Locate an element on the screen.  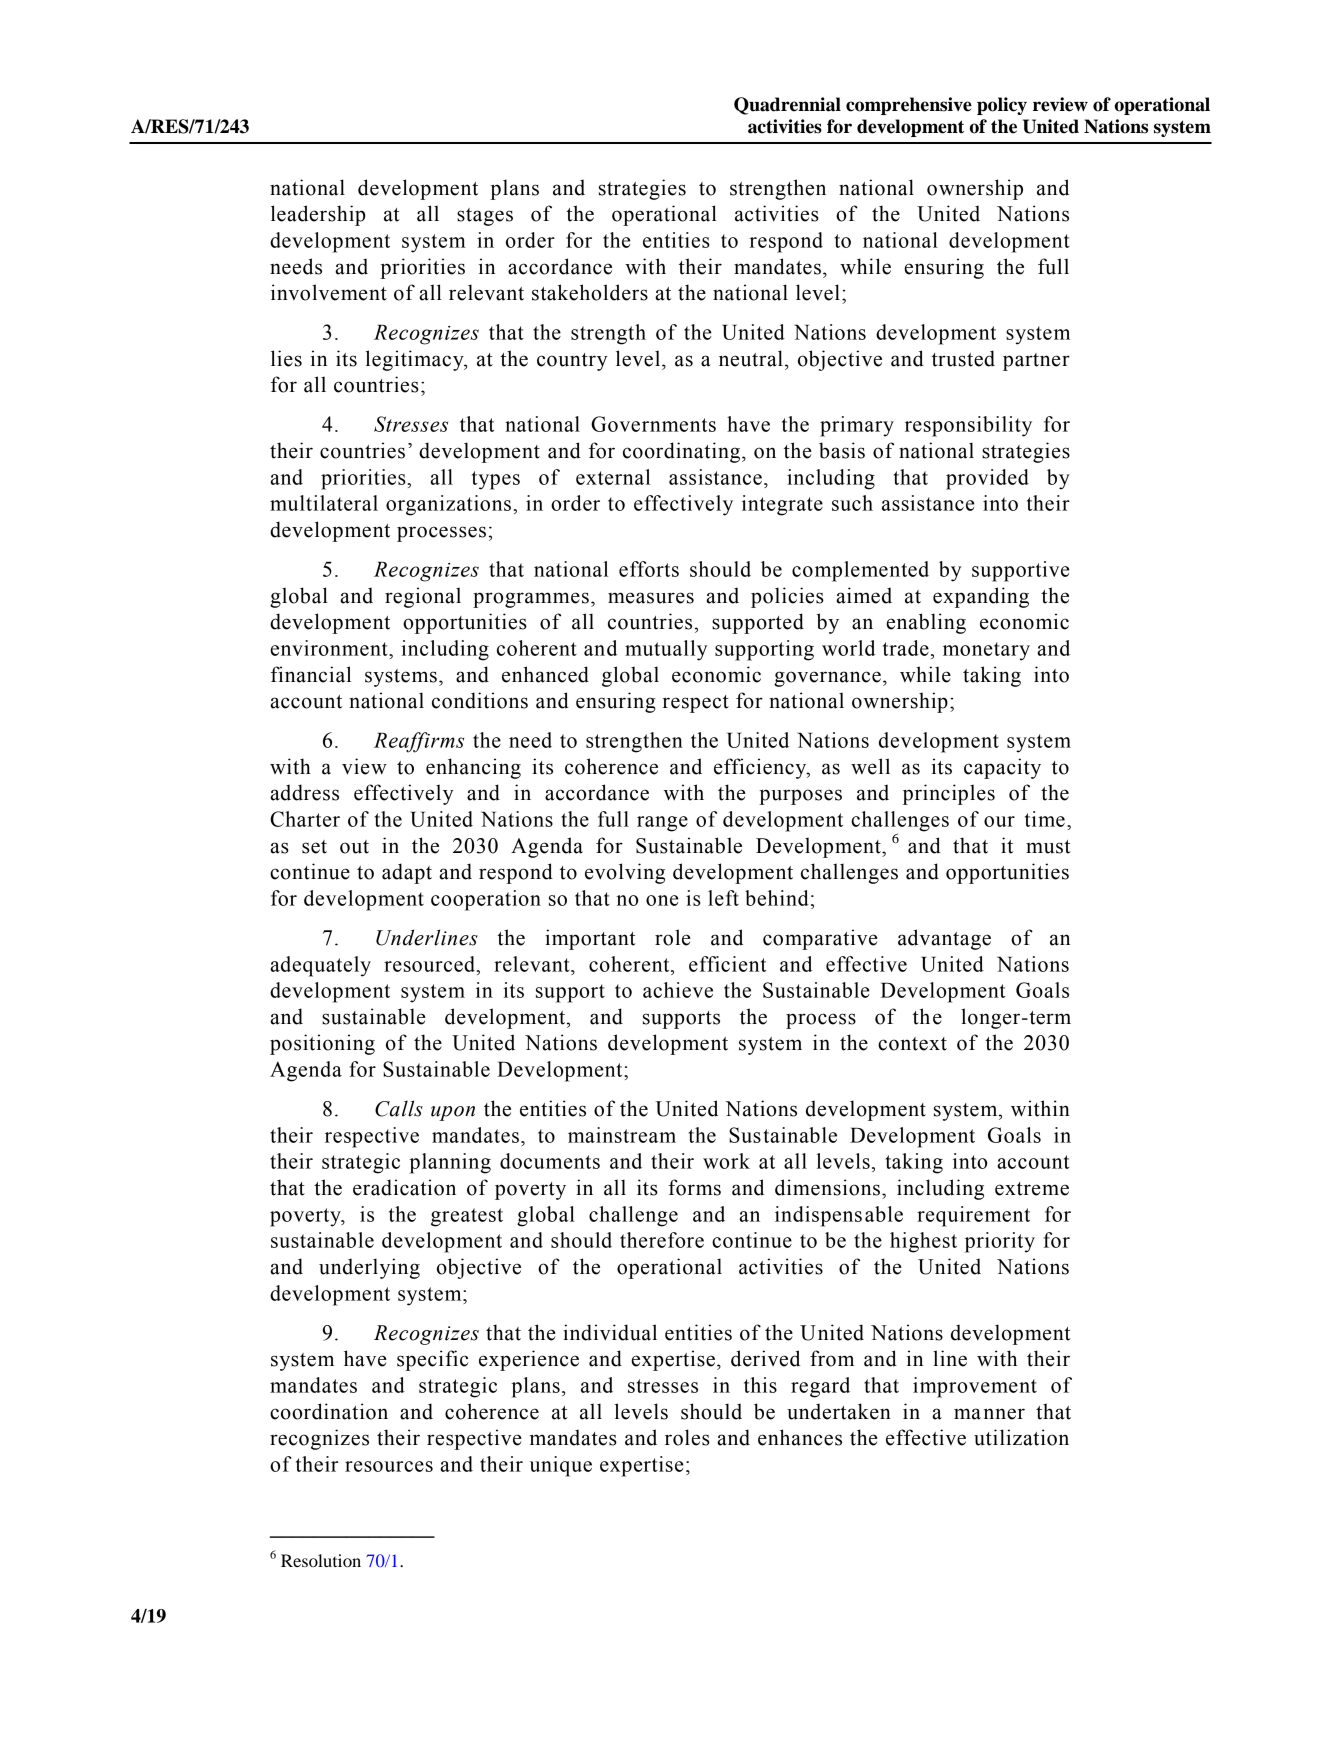
principles is located at coordinates (949, 794).
